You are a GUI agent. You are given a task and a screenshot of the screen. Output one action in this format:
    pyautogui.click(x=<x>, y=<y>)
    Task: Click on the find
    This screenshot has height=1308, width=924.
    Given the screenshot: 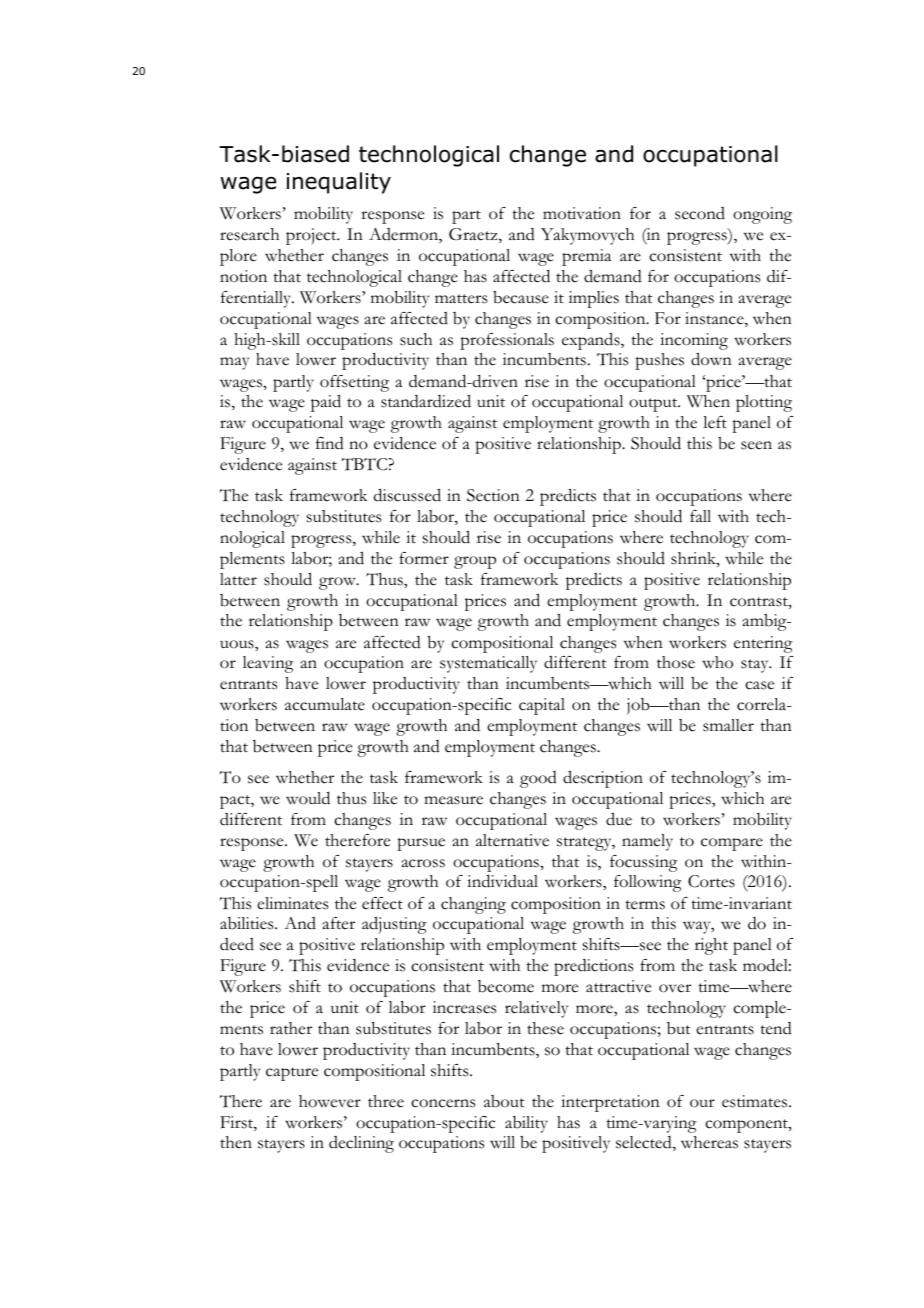 What is the action you would take?
    pyautogui.click(x=330, y=443)
